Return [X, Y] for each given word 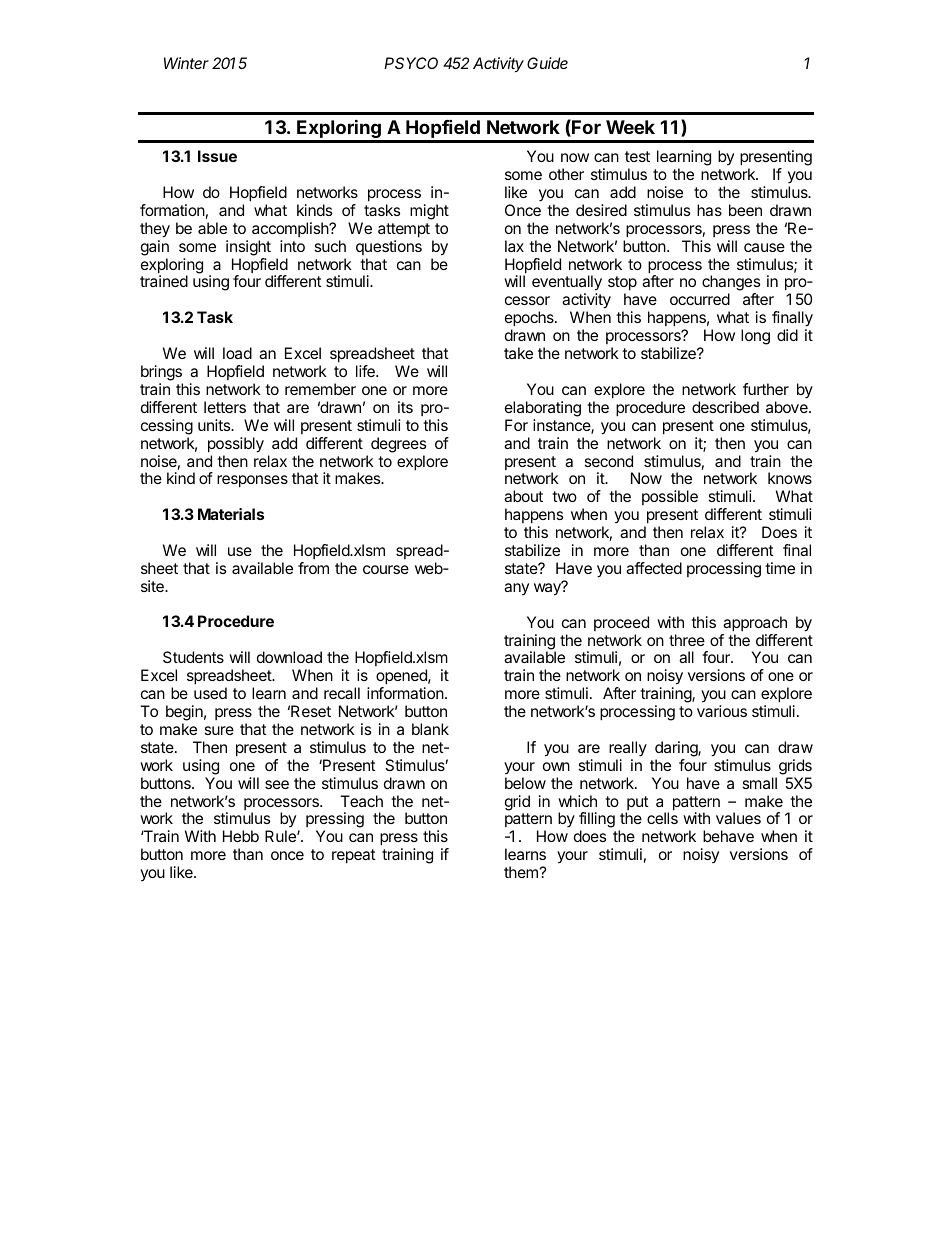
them [521, 872]
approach [755, 624]
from [313, 568]
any [516, 589]
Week [630, 127]
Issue [217, 156]
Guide [547, 63]
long [755, 337]
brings [161, 373]
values [738, 818]
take [518, 353]
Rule [281, 836]
